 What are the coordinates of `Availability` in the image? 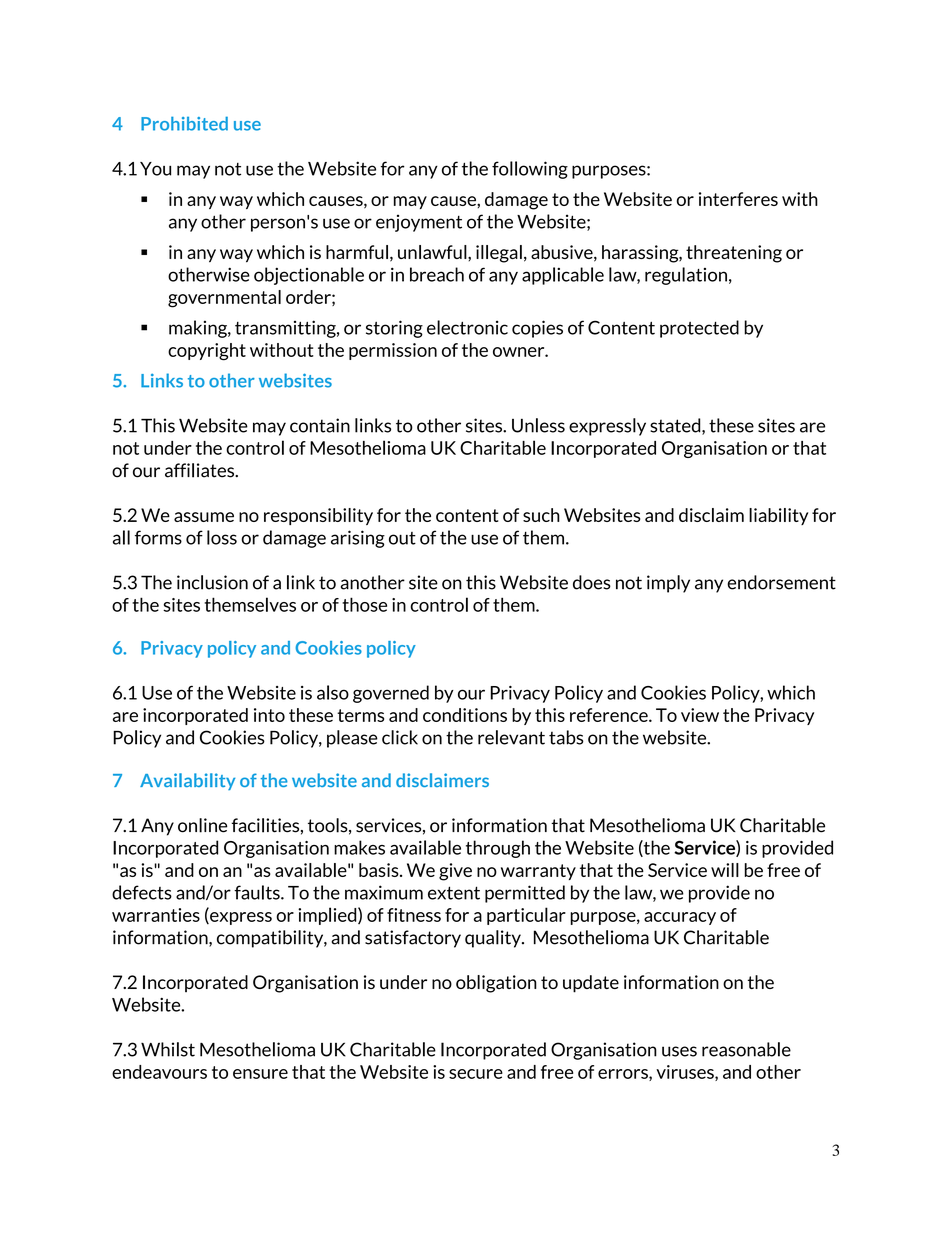 It's located at (187, 781).
